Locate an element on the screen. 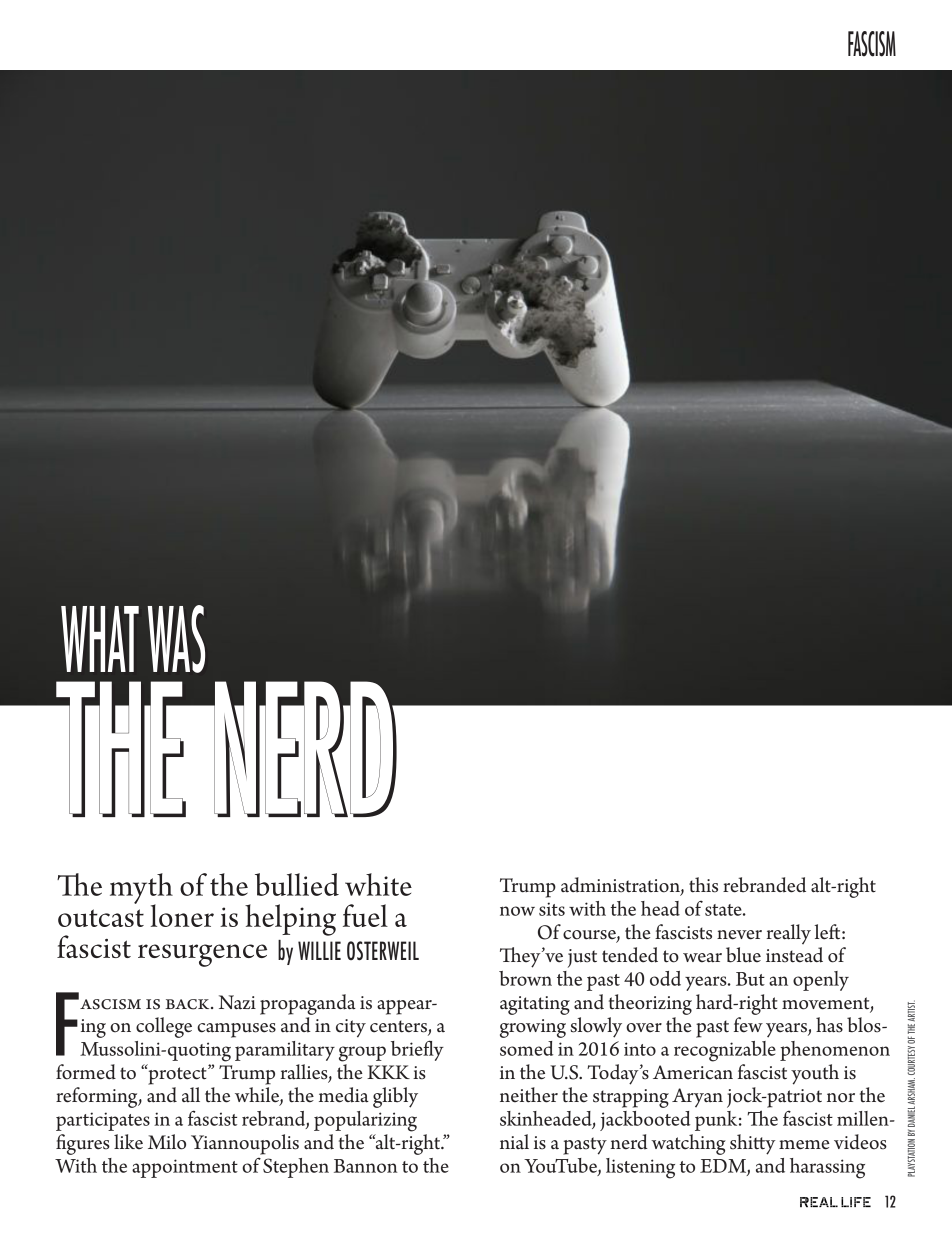 This screenshot has width=952, height=1233. brown is located at coordinates (525, 978).
